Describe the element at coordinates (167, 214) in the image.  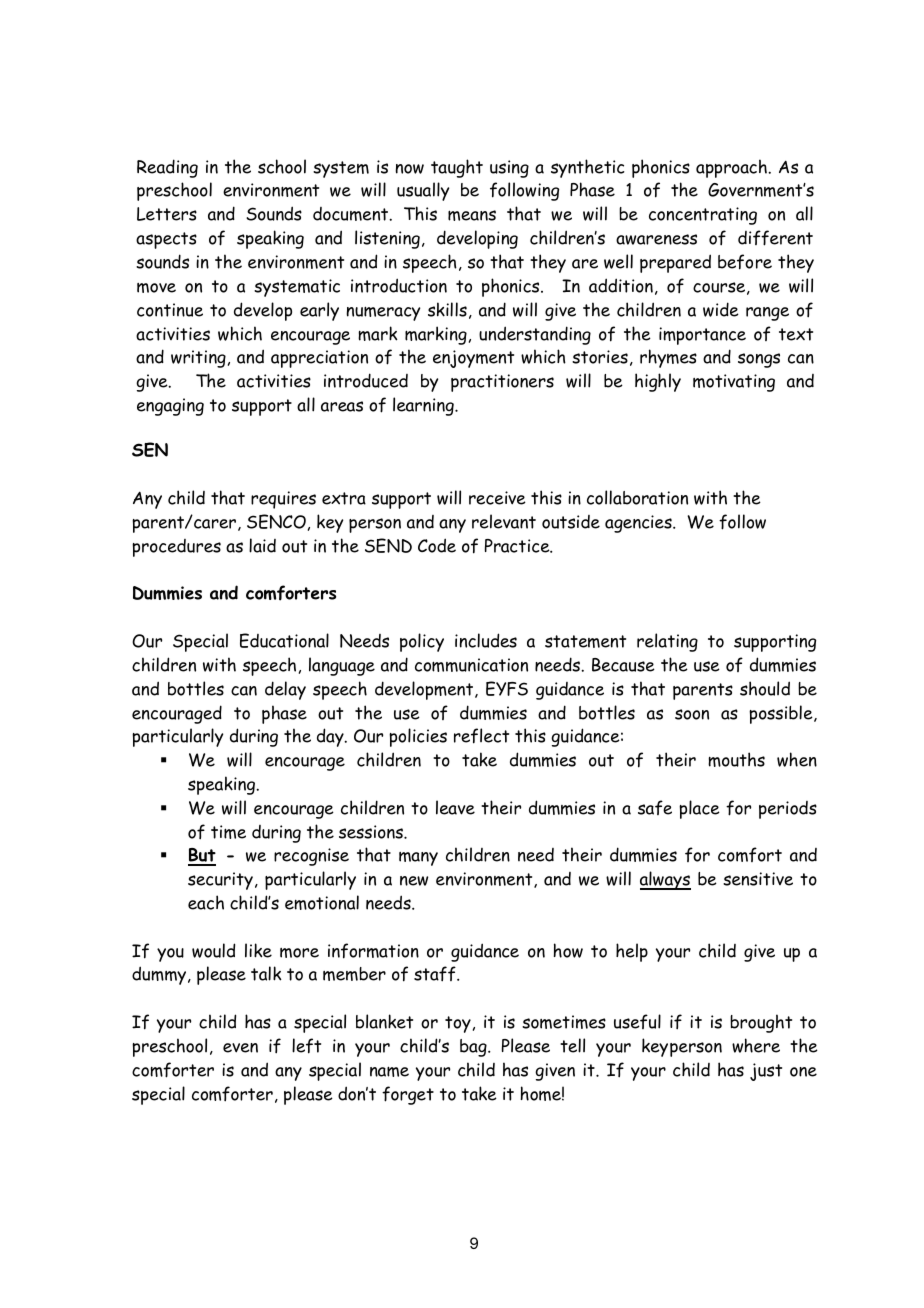
I see `Letters` at that location.
